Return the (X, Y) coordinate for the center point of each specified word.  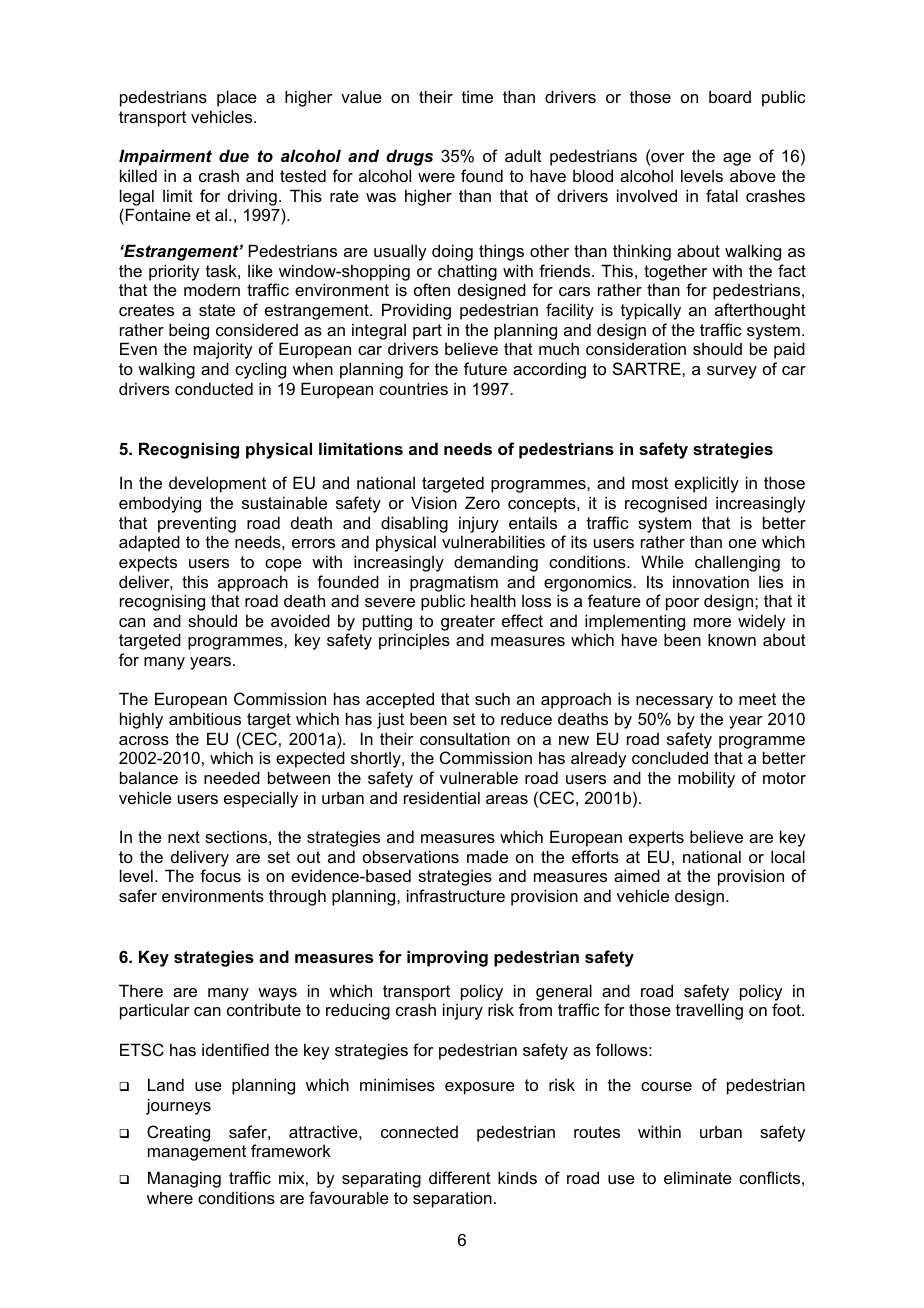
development (217, 484)
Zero (482, 502)
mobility (706, 779)
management (197, 1153)
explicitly (707, 484)
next (184, 837)
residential (442, 797)
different (460, 1177)
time (477, 96)
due (234, 155)
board (730, 96)
